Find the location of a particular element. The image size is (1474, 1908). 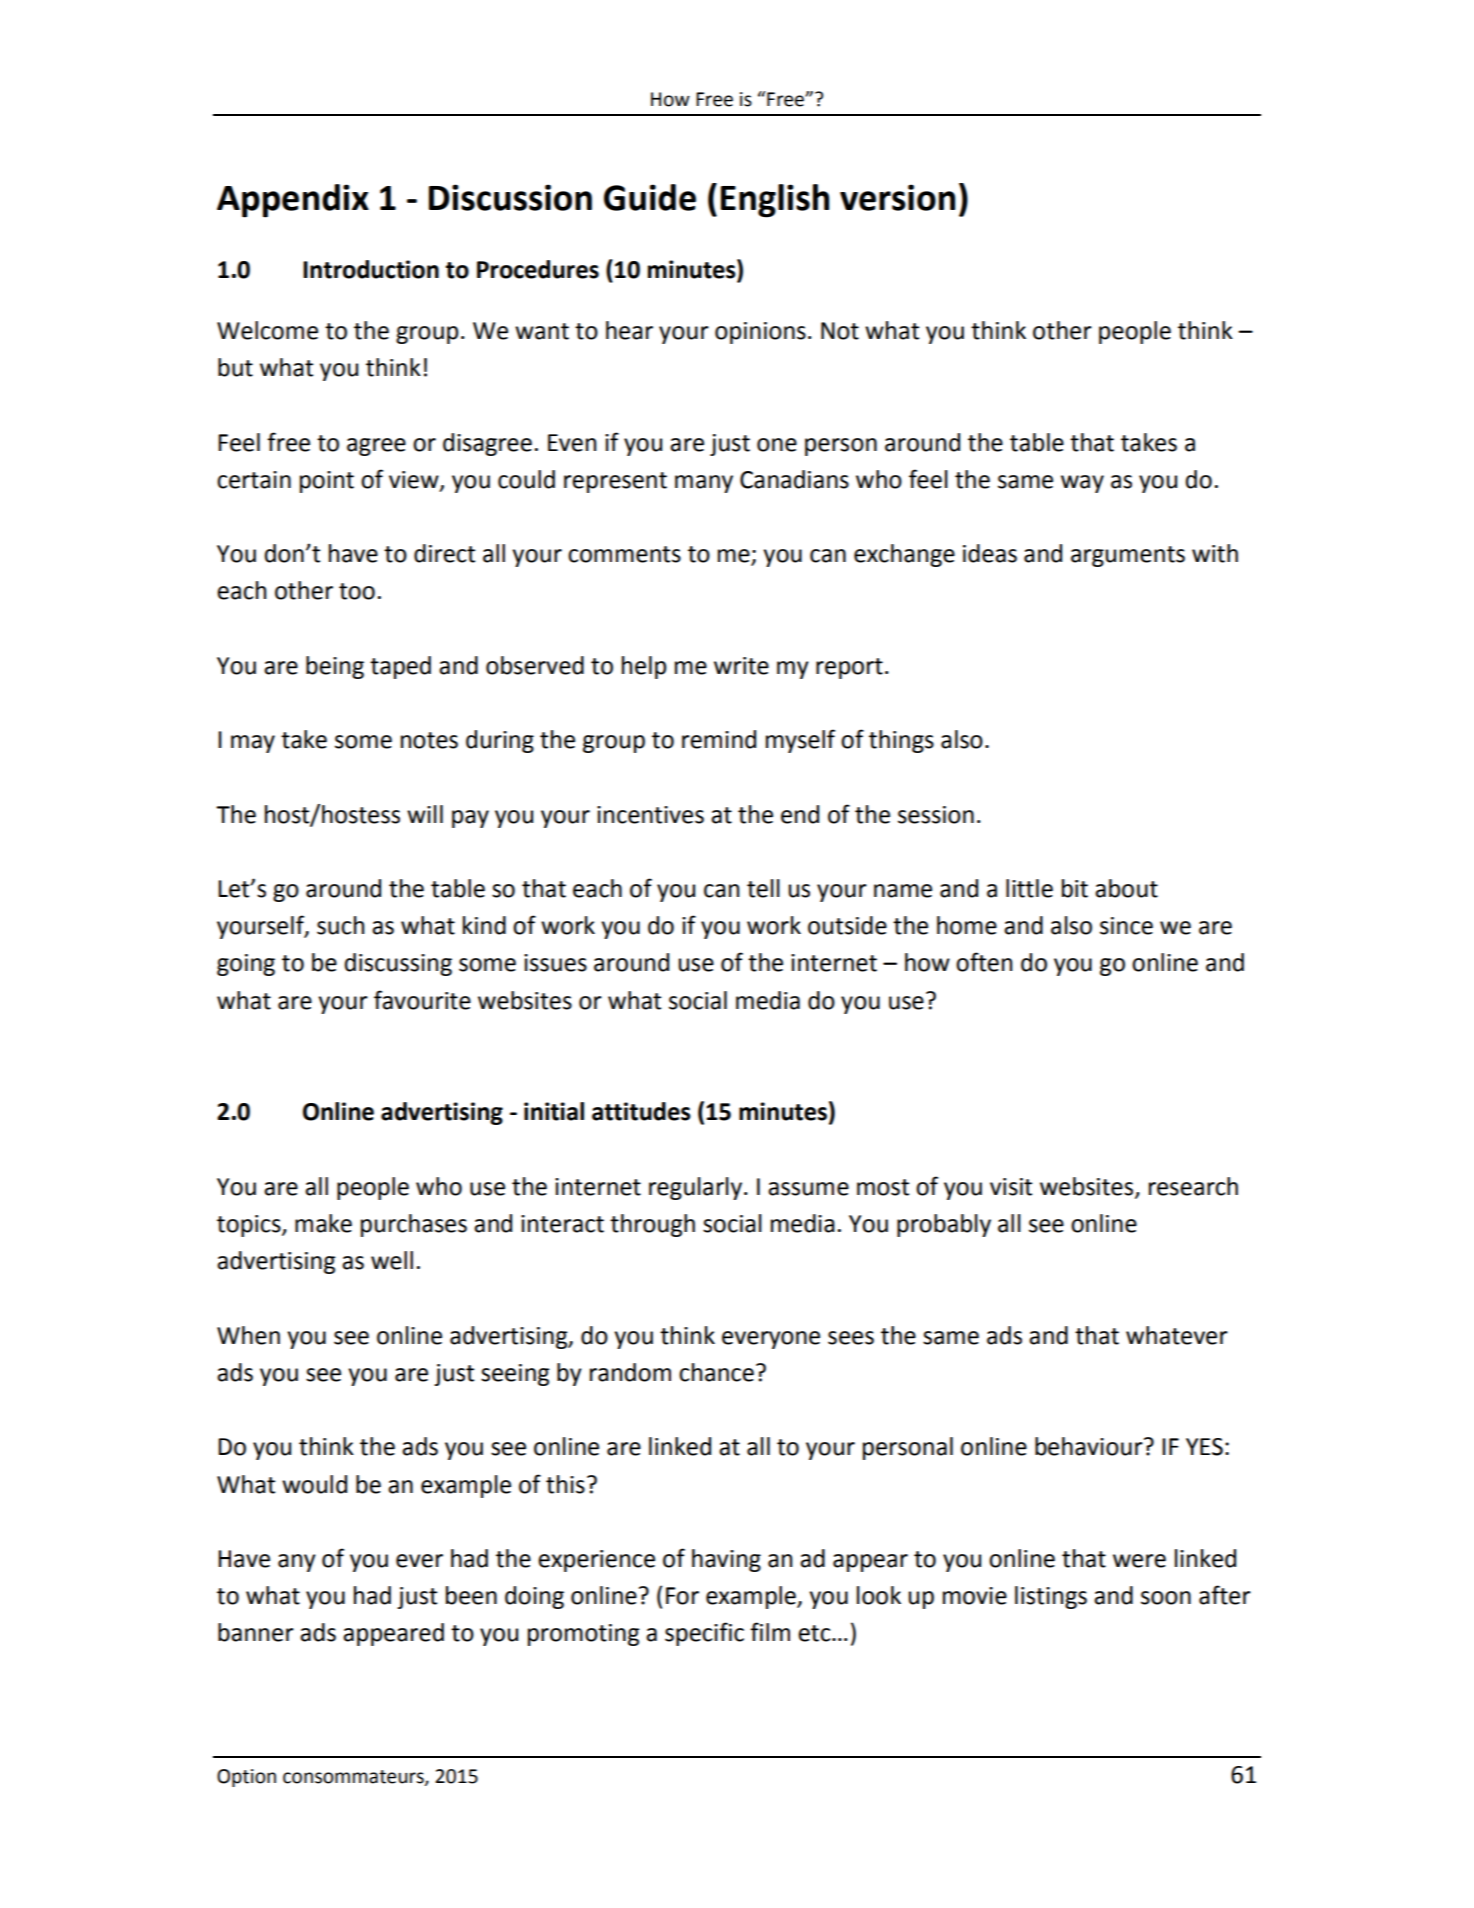

English is located at coordinates (775, 201).
